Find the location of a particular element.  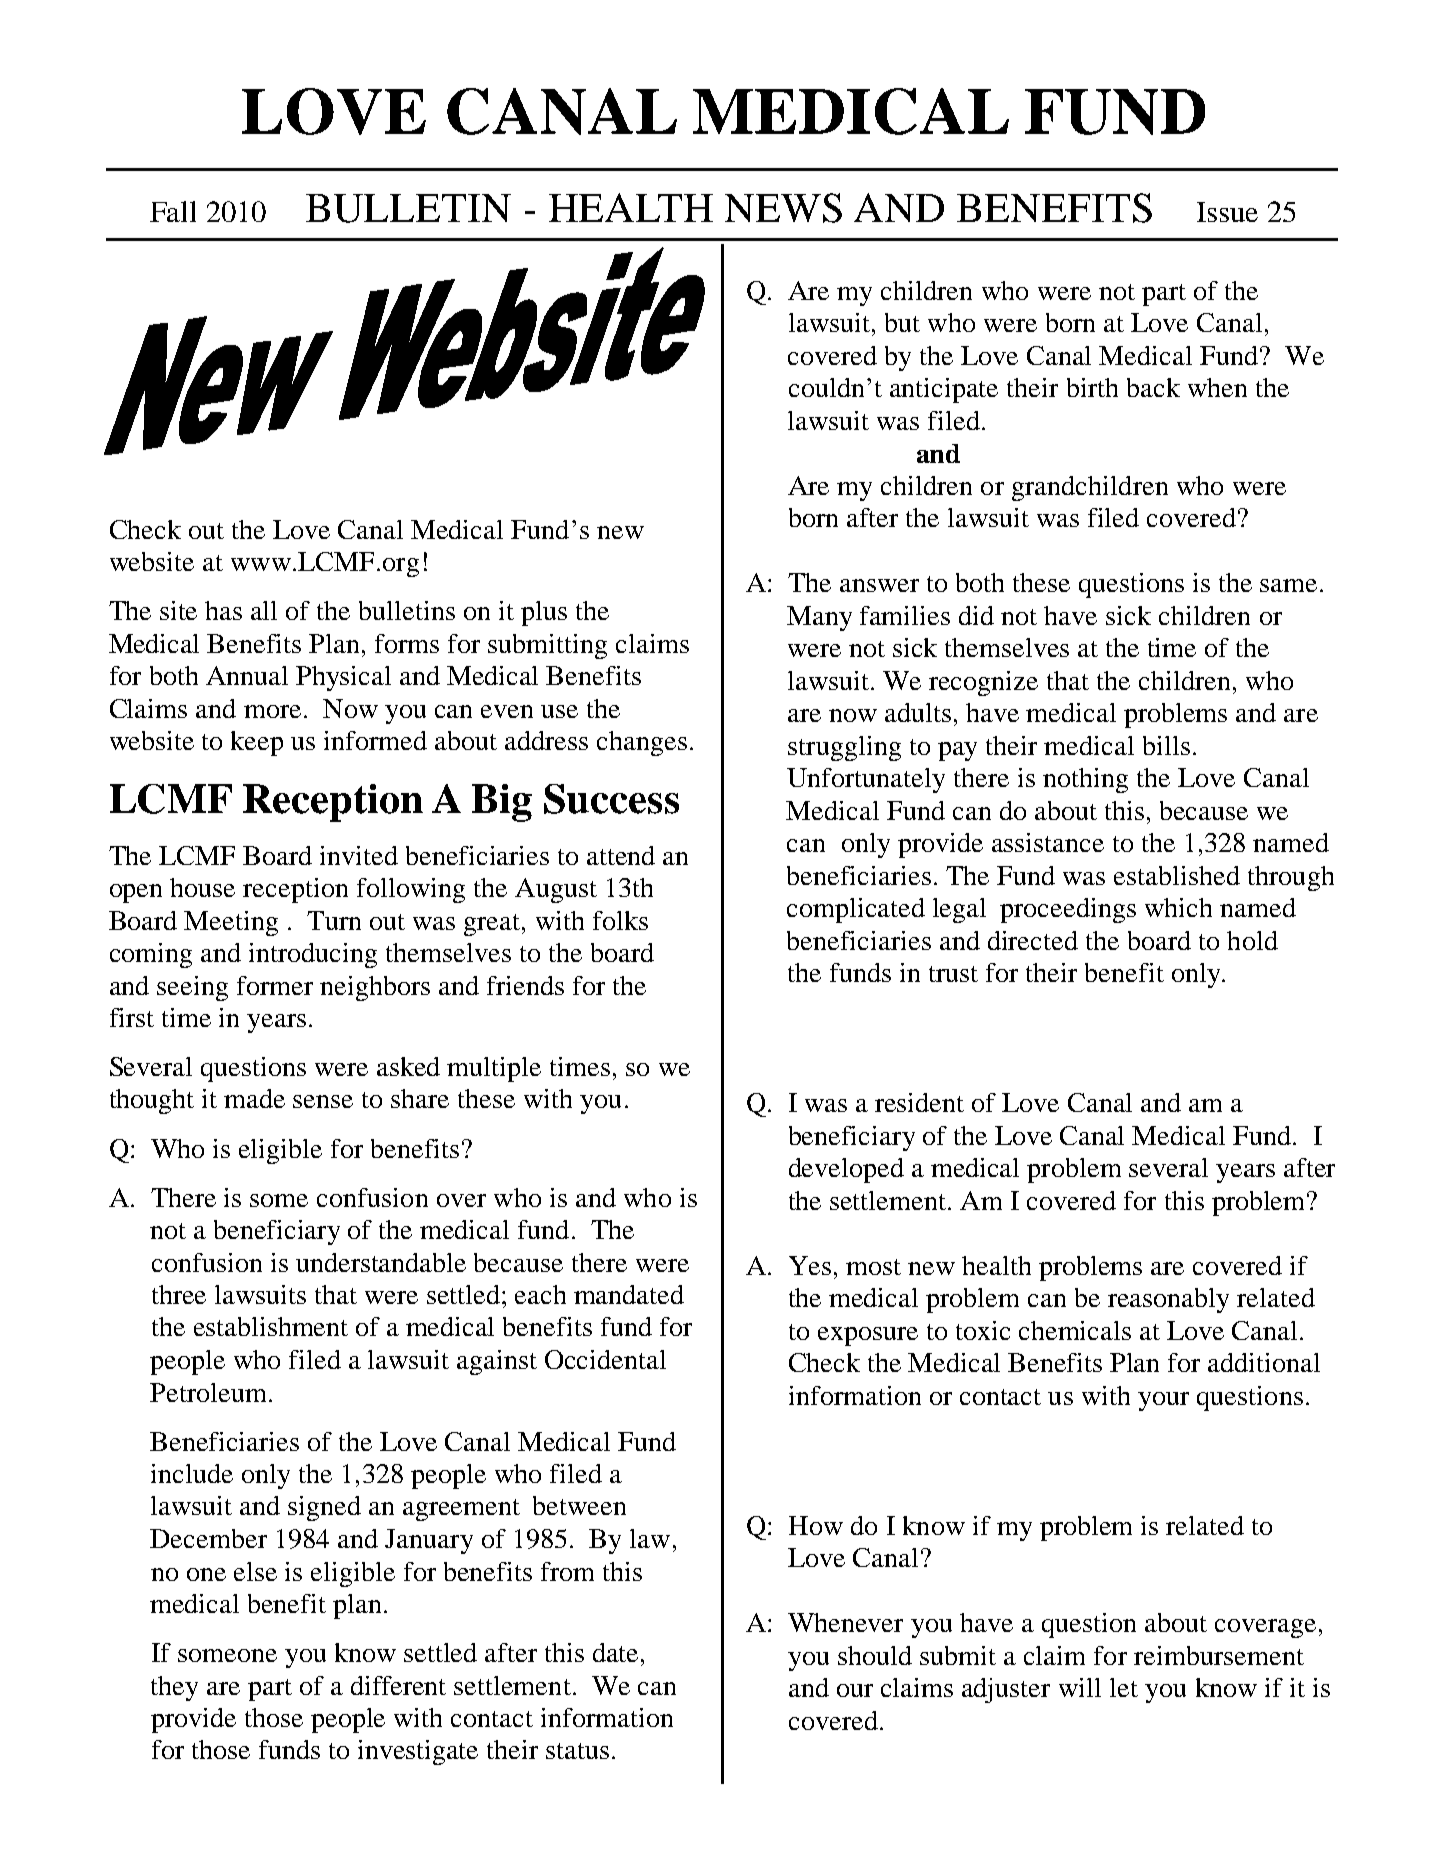

folks is located at coordinates (620, 920).
